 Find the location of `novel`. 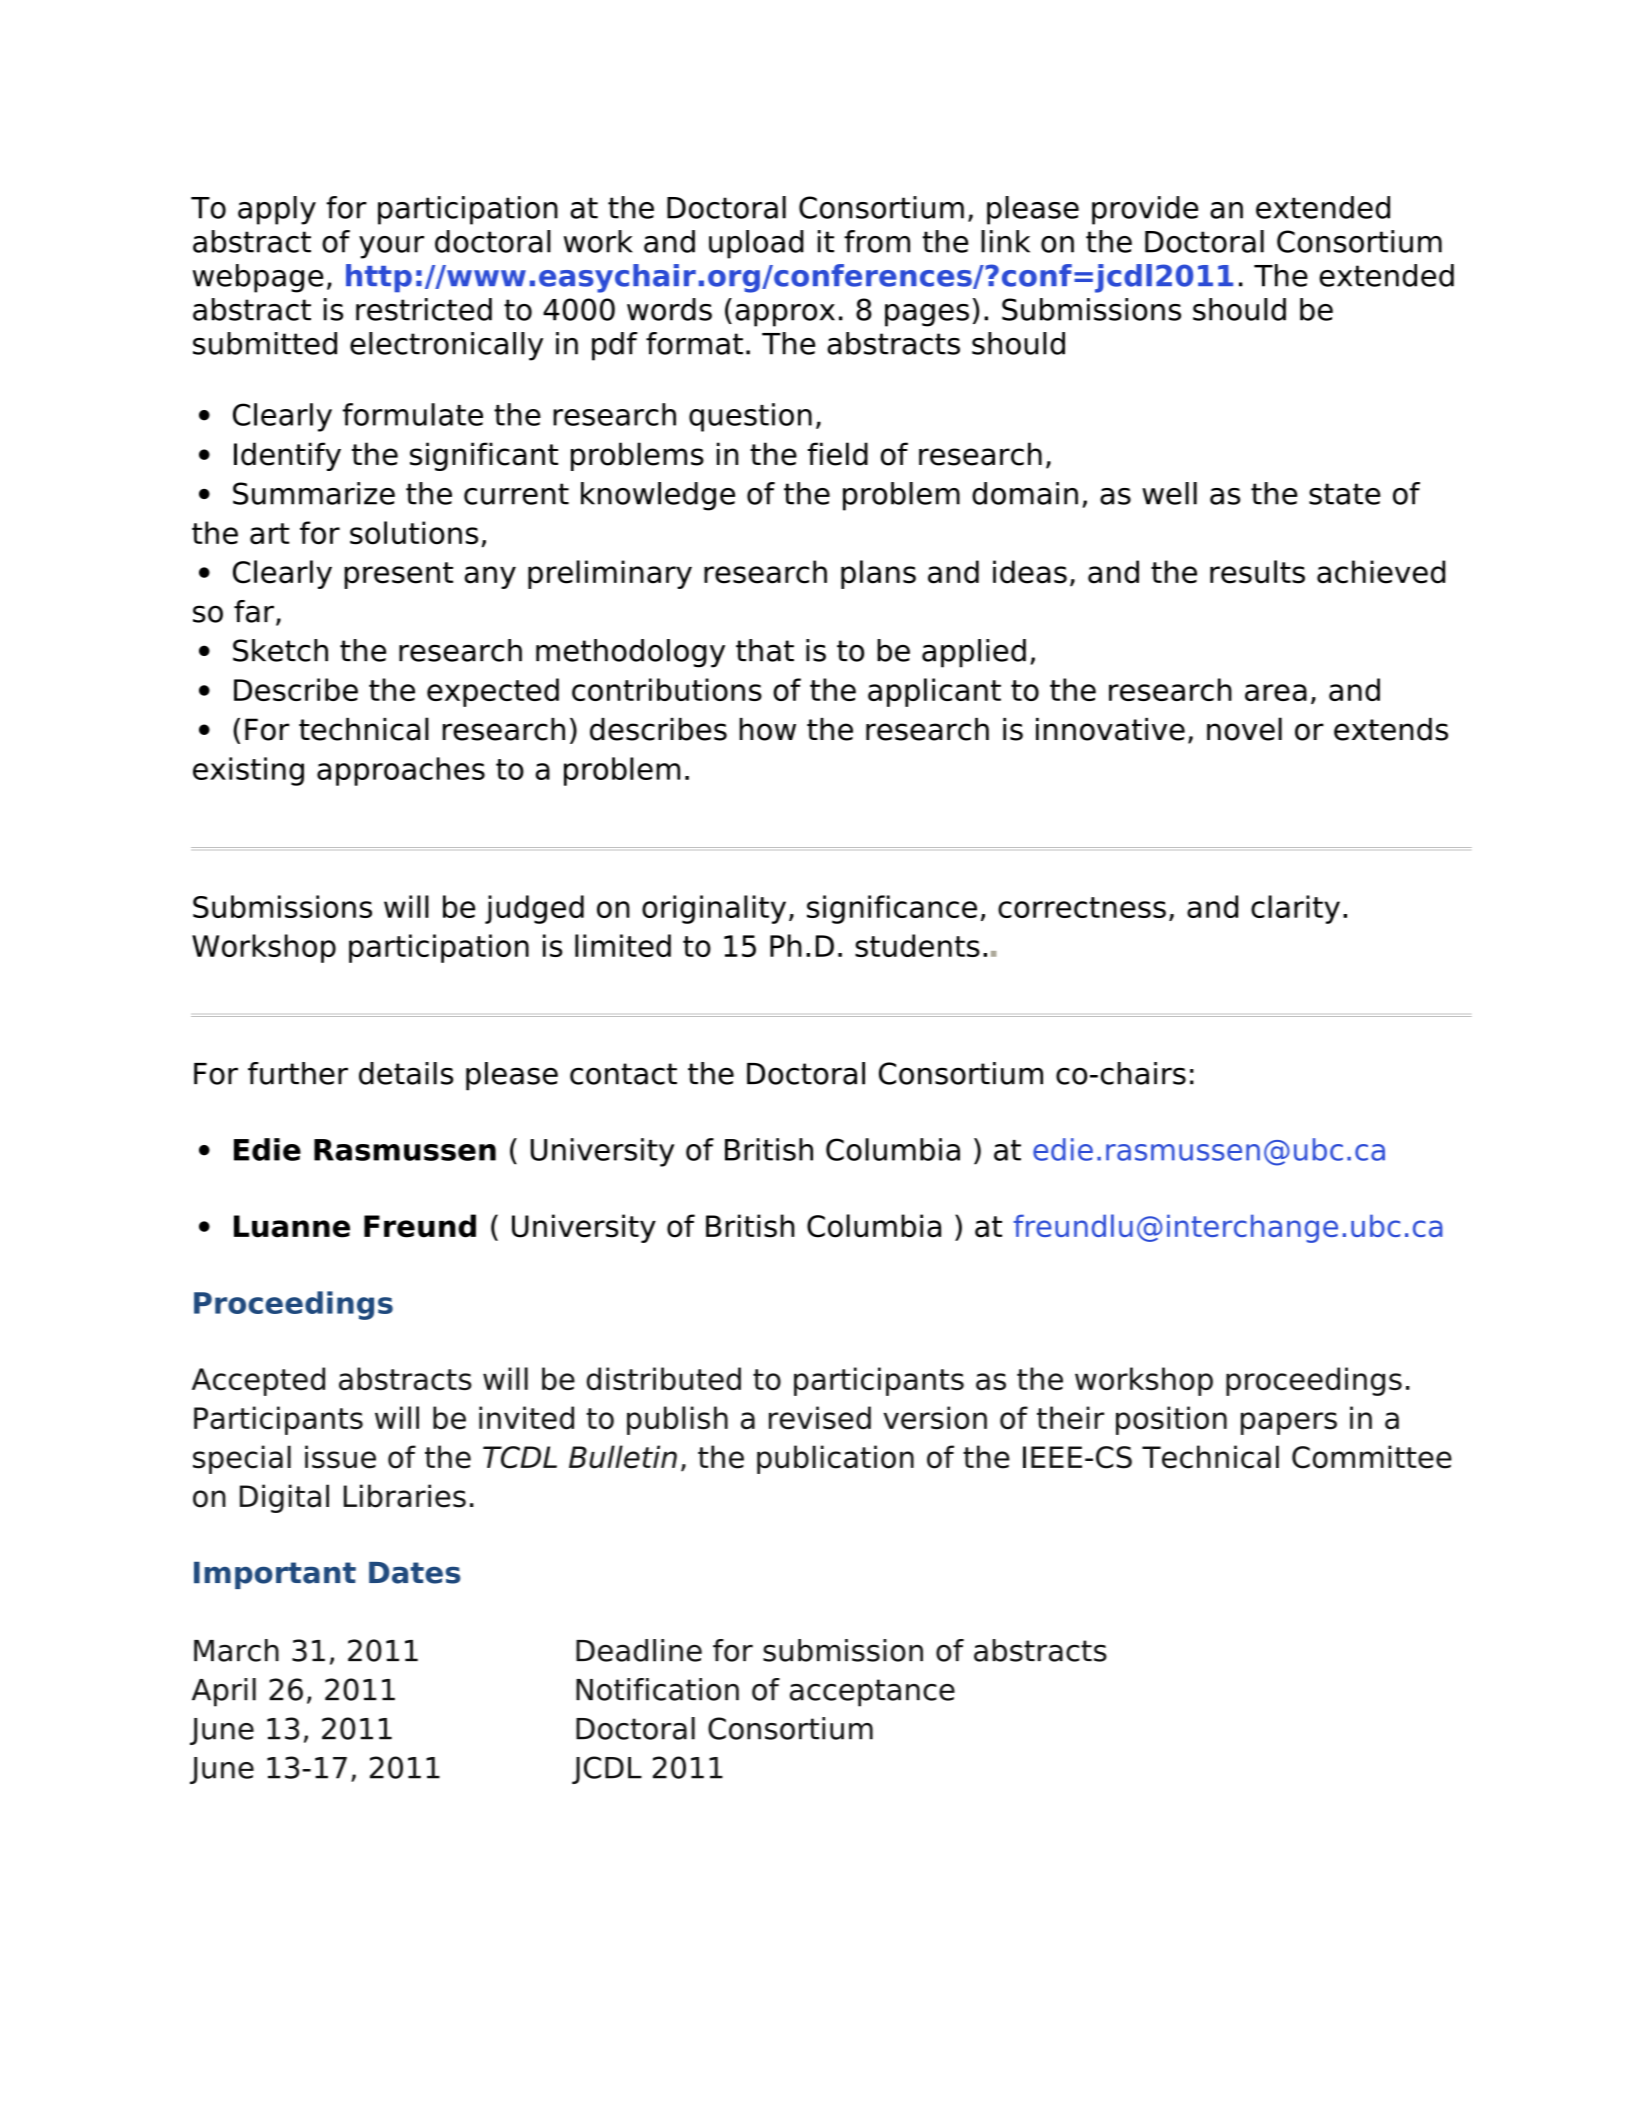

novel is located at coordinates (1244, 729).
